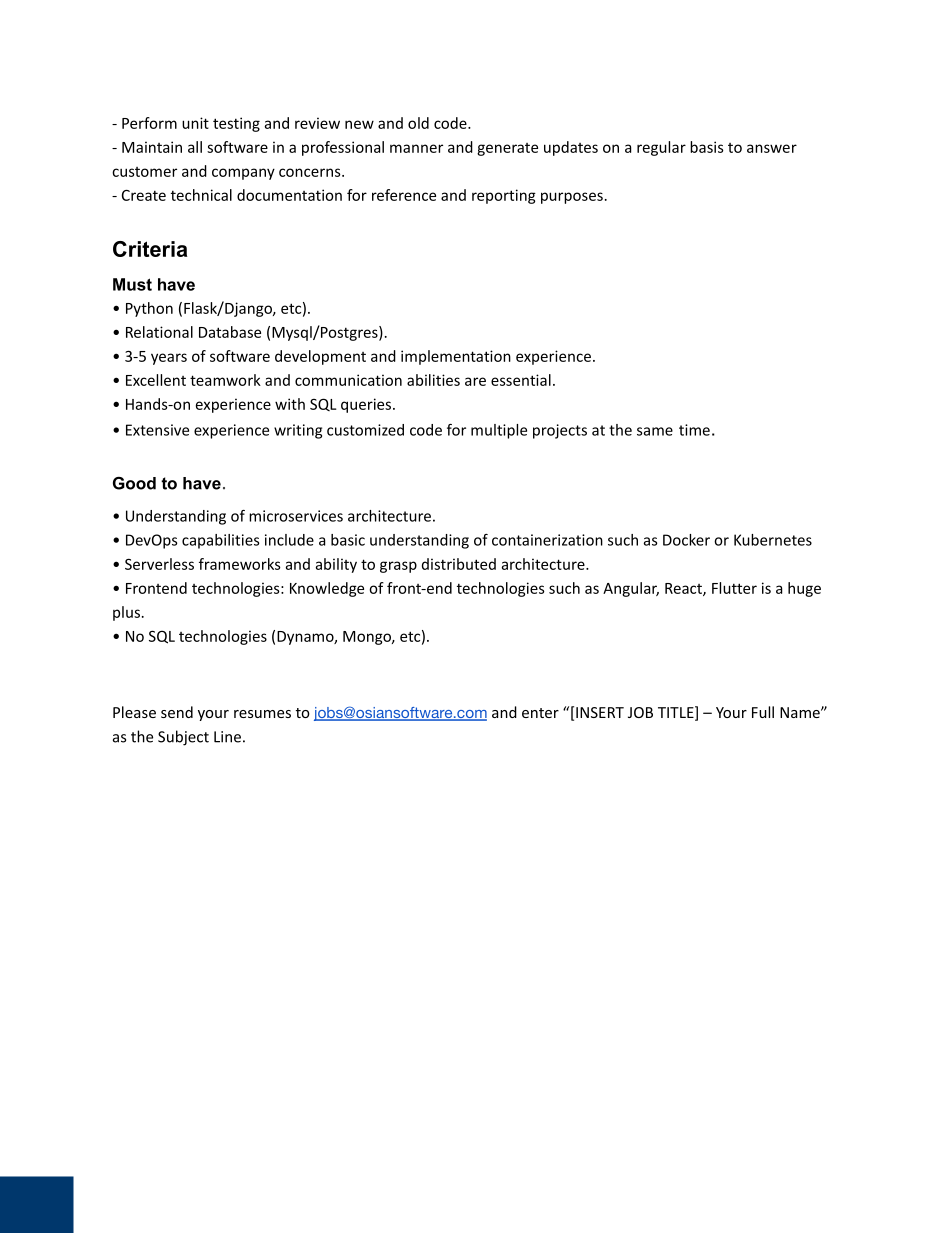 This screenshot has height=1233, width=952. I want to click on purposes, so click(572, 198).
